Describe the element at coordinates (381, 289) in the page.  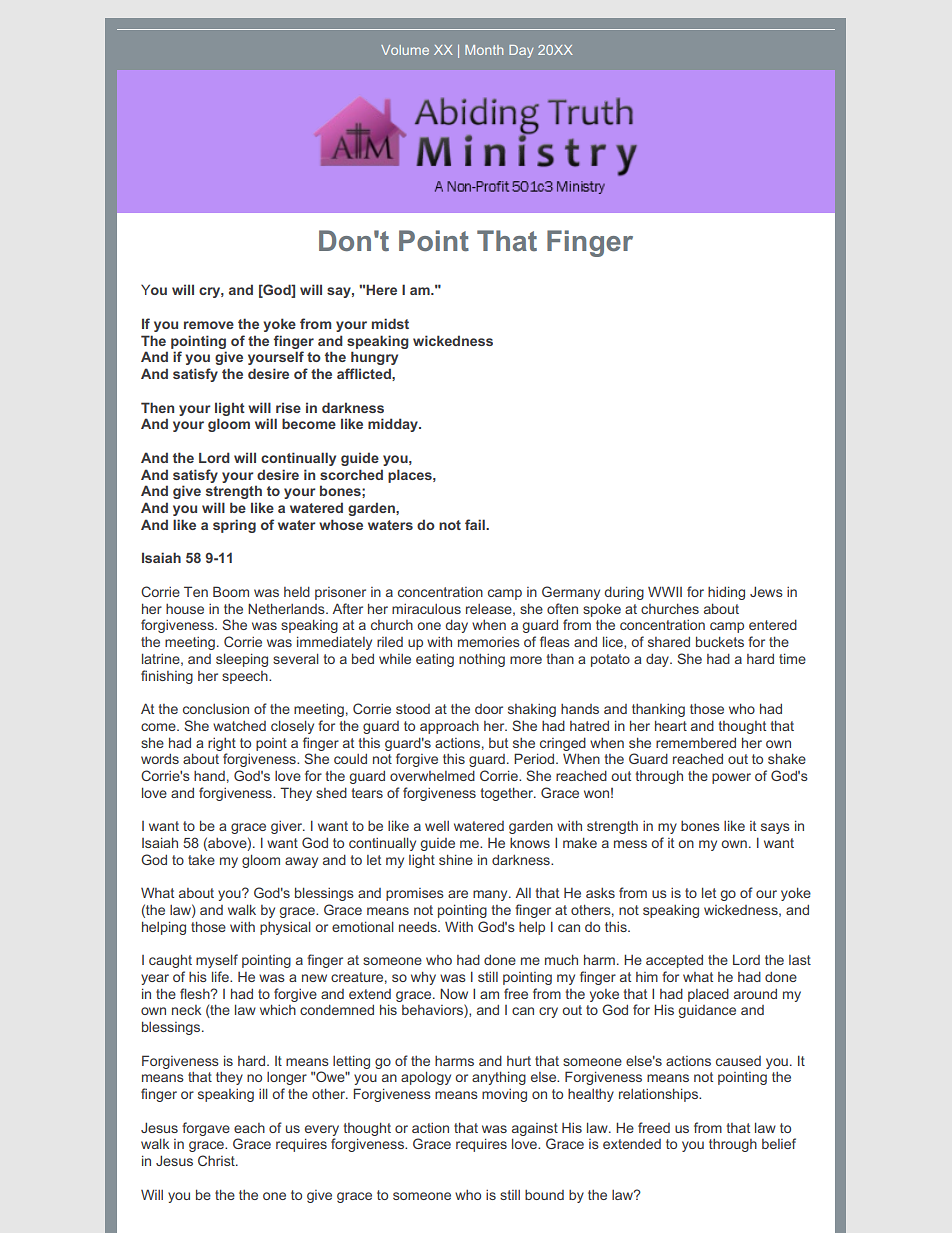
I see `Here` at that location.
